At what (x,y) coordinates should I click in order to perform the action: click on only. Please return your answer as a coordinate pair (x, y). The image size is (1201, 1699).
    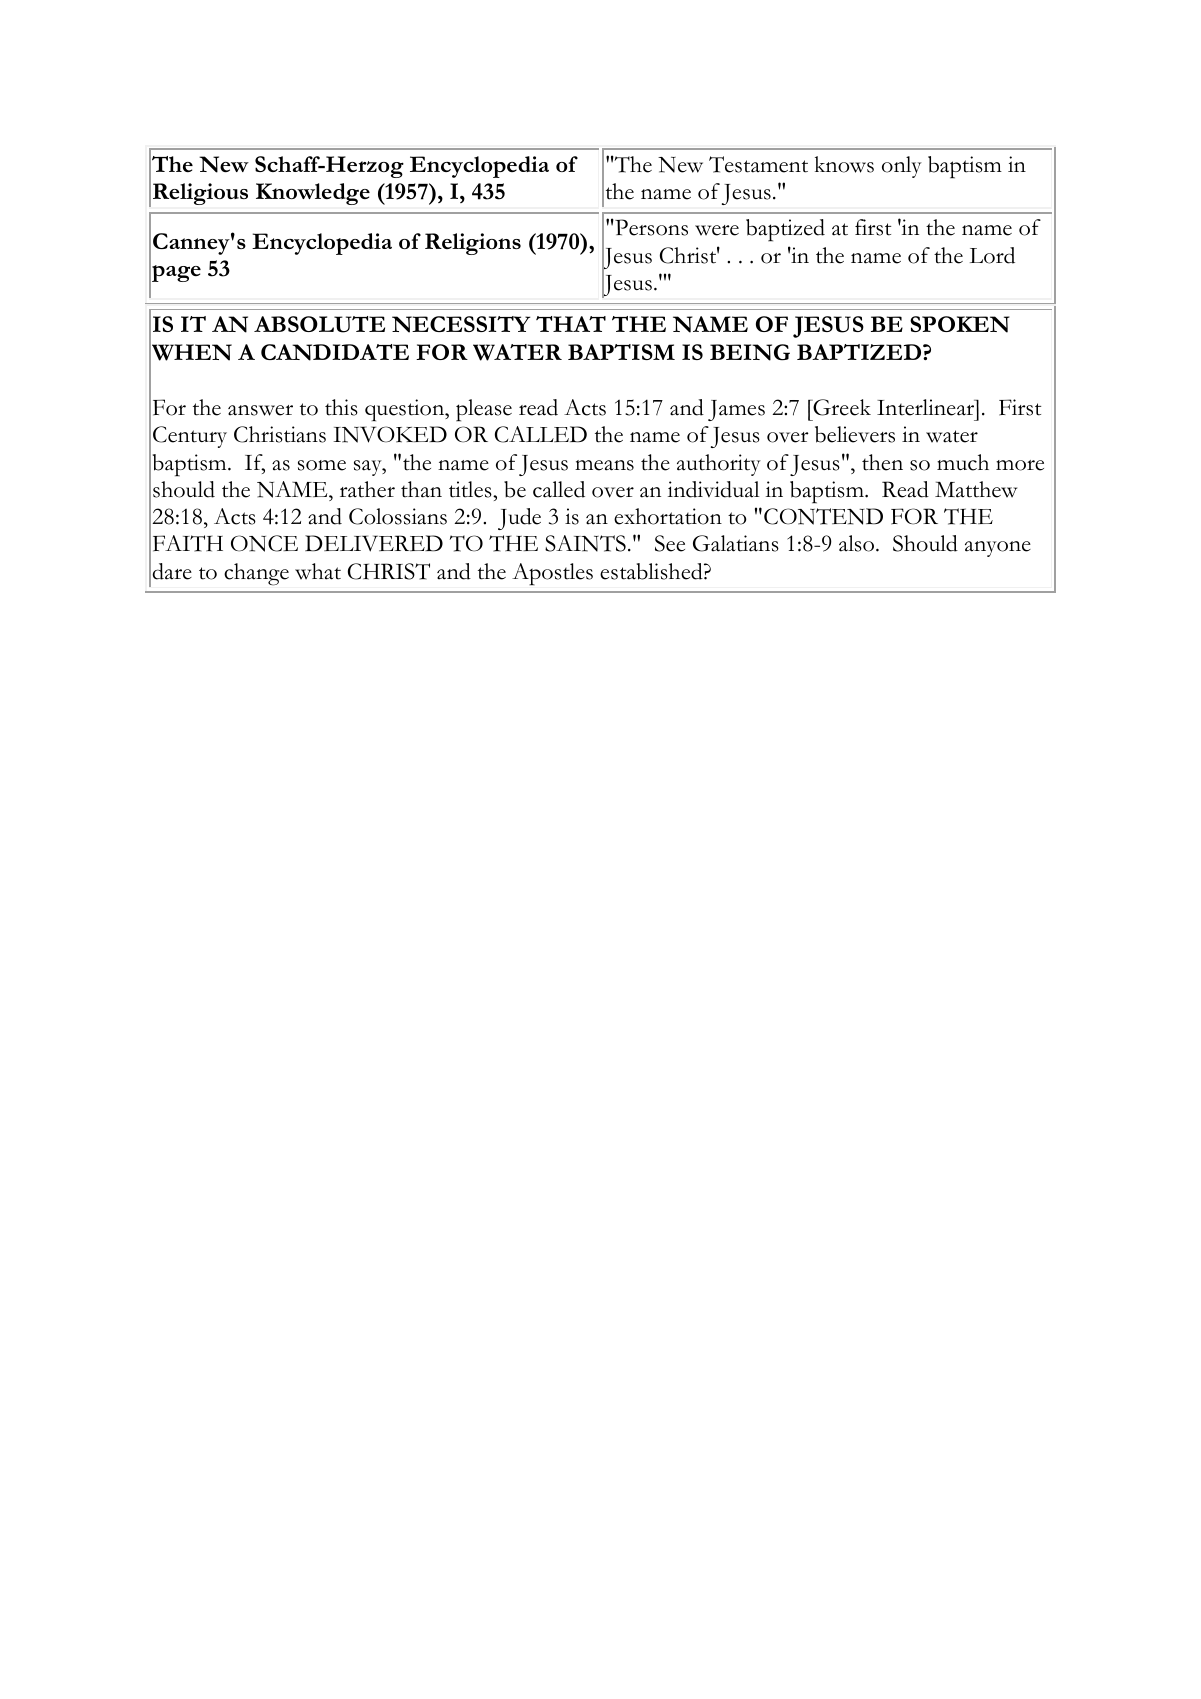
    Looking at the image, I should click on (902, 167).
